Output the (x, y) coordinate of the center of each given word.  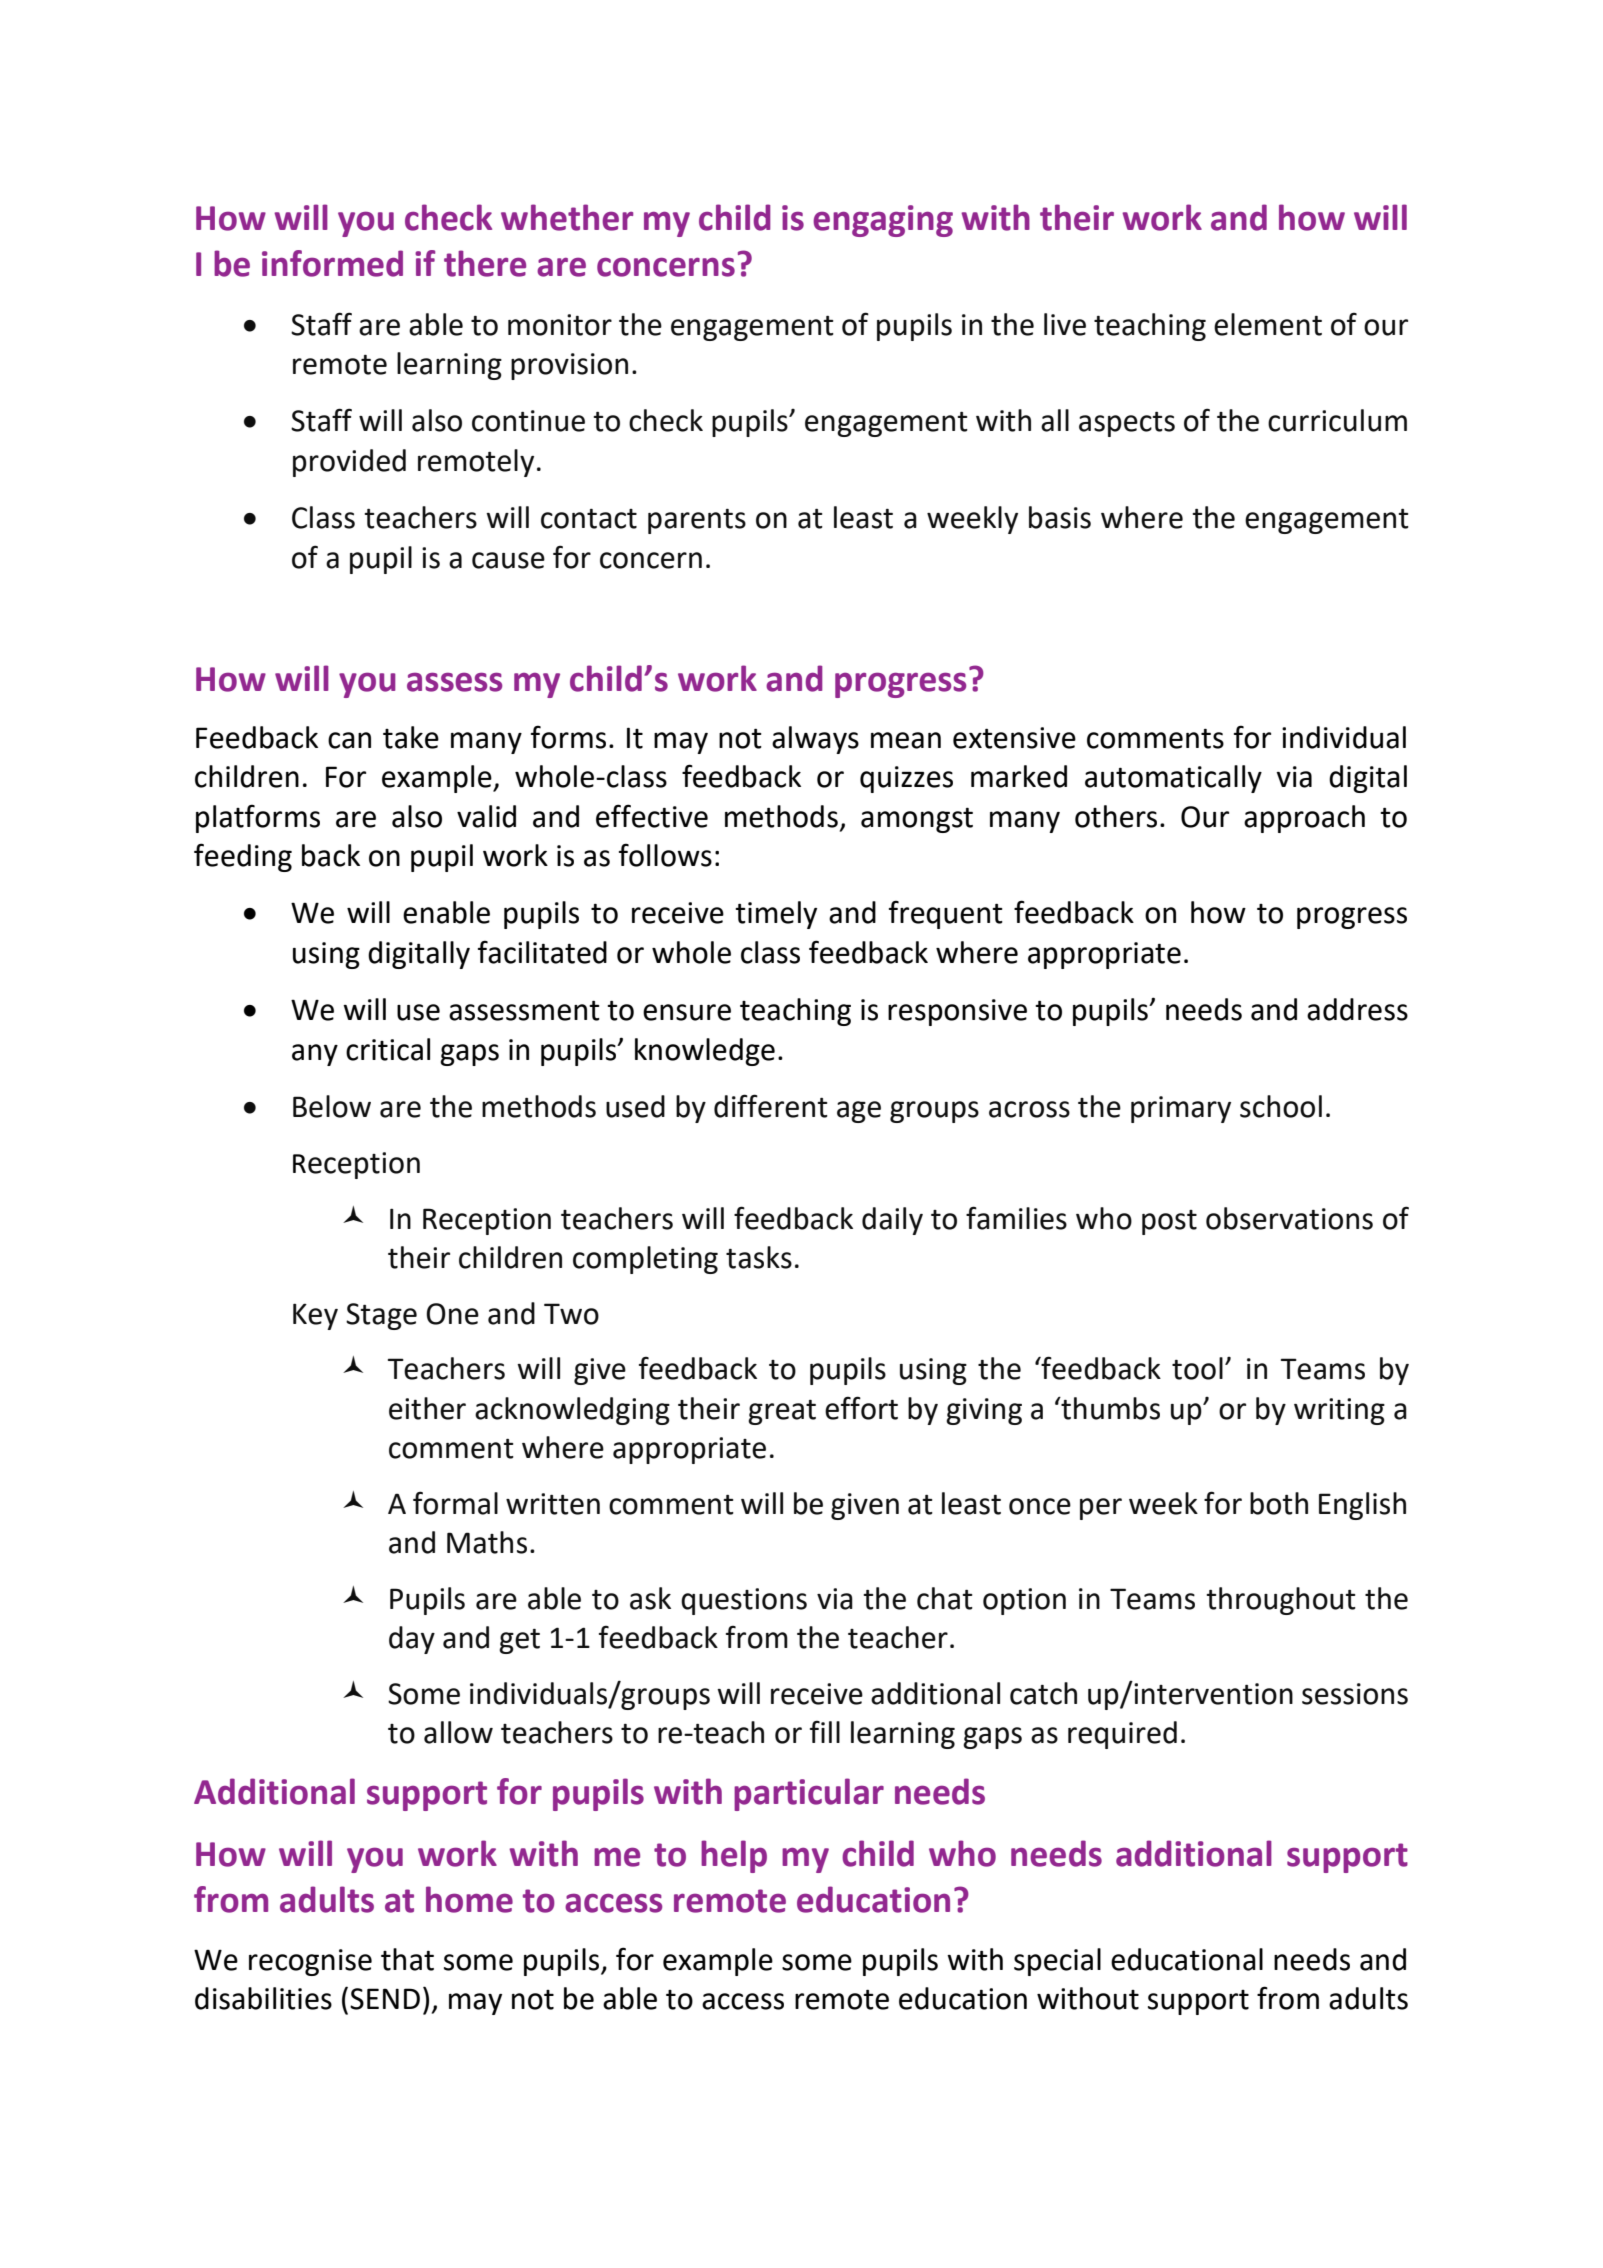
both (1279, 1503)
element (1268, 324)
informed (332, 263)
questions (744, 1601)
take (411, 737)
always (815, 740)
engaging (883, 221)
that (407, 1959)
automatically (1173, 779)
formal (455, 1503)
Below (332, 1106)
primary (1181, 1109)
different (771, 1106)
